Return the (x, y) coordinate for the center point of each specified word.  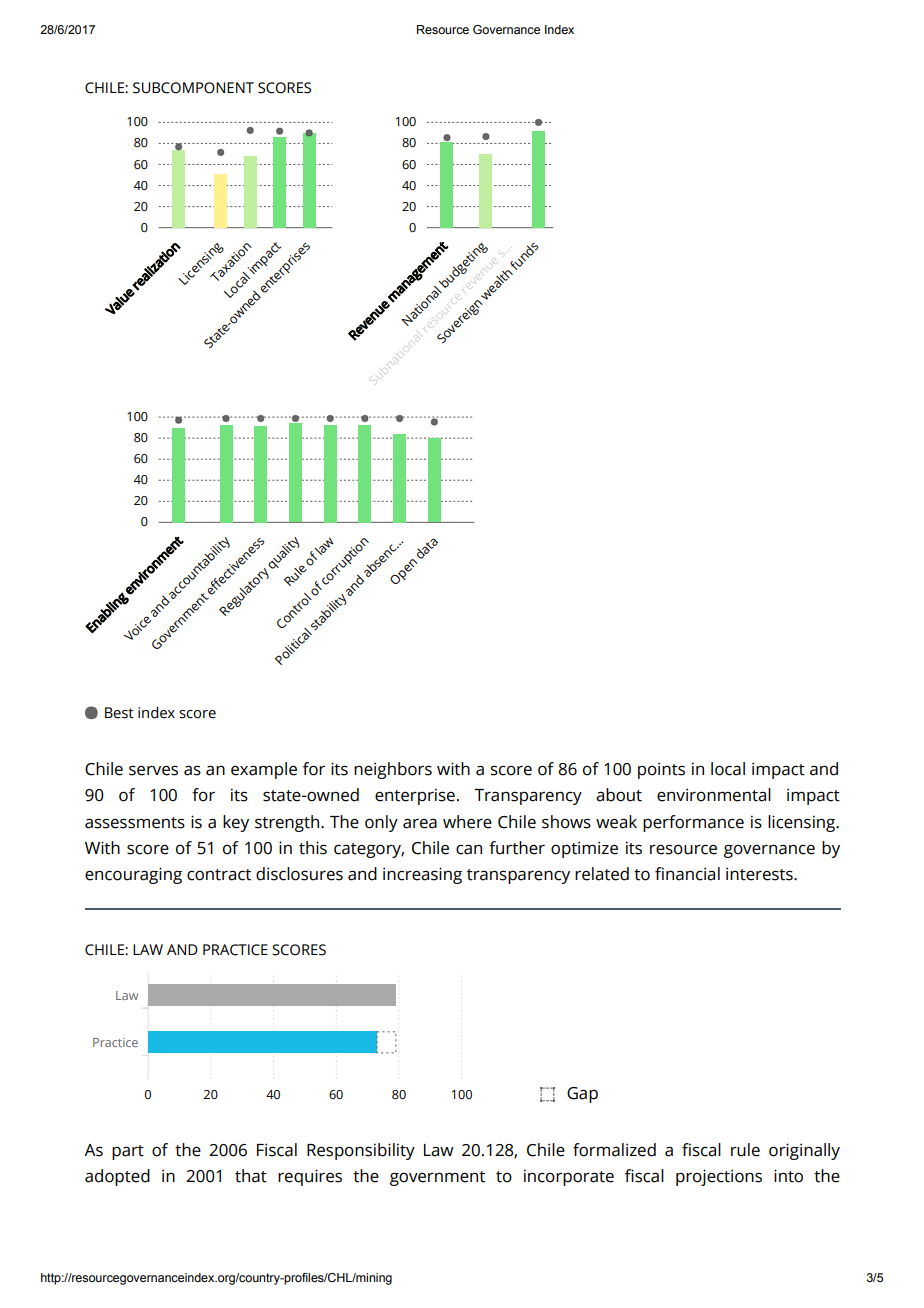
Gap (582, 1095)
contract (219, 875)
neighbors (393, 770)
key (236, 823)
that (251, 1176)
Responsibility (361, 1151)
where (467, 822)
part (128, 1152)
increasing (422, 875)
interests (760, 874)
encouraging (133, 875)
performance (693, 823)
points (661, 770)
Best (119, 713)
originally (804, 1151)
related (602, 874)
